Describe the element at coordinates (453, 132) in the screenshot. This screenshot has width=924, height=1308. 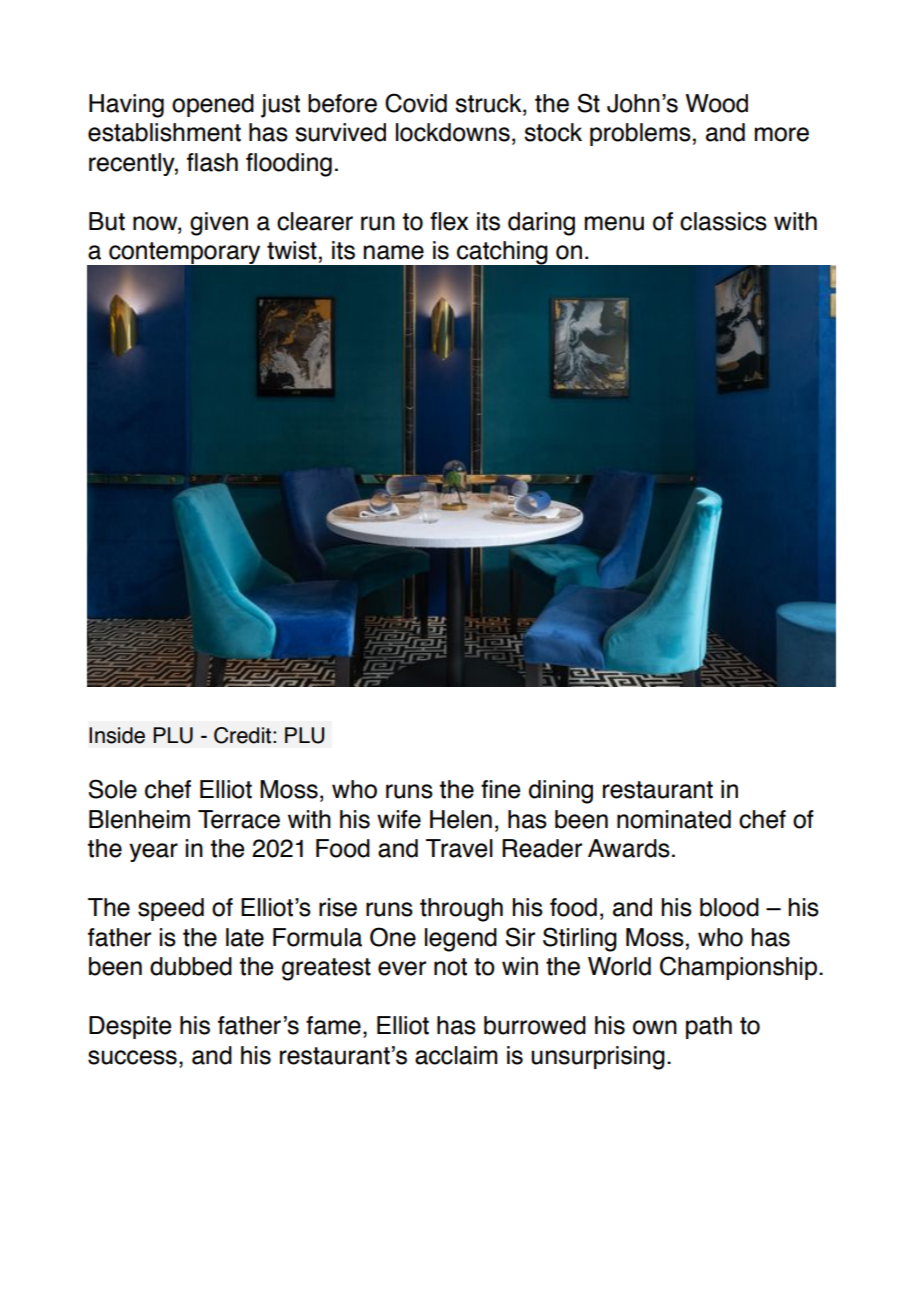
I see `lockdowns` at that location.
